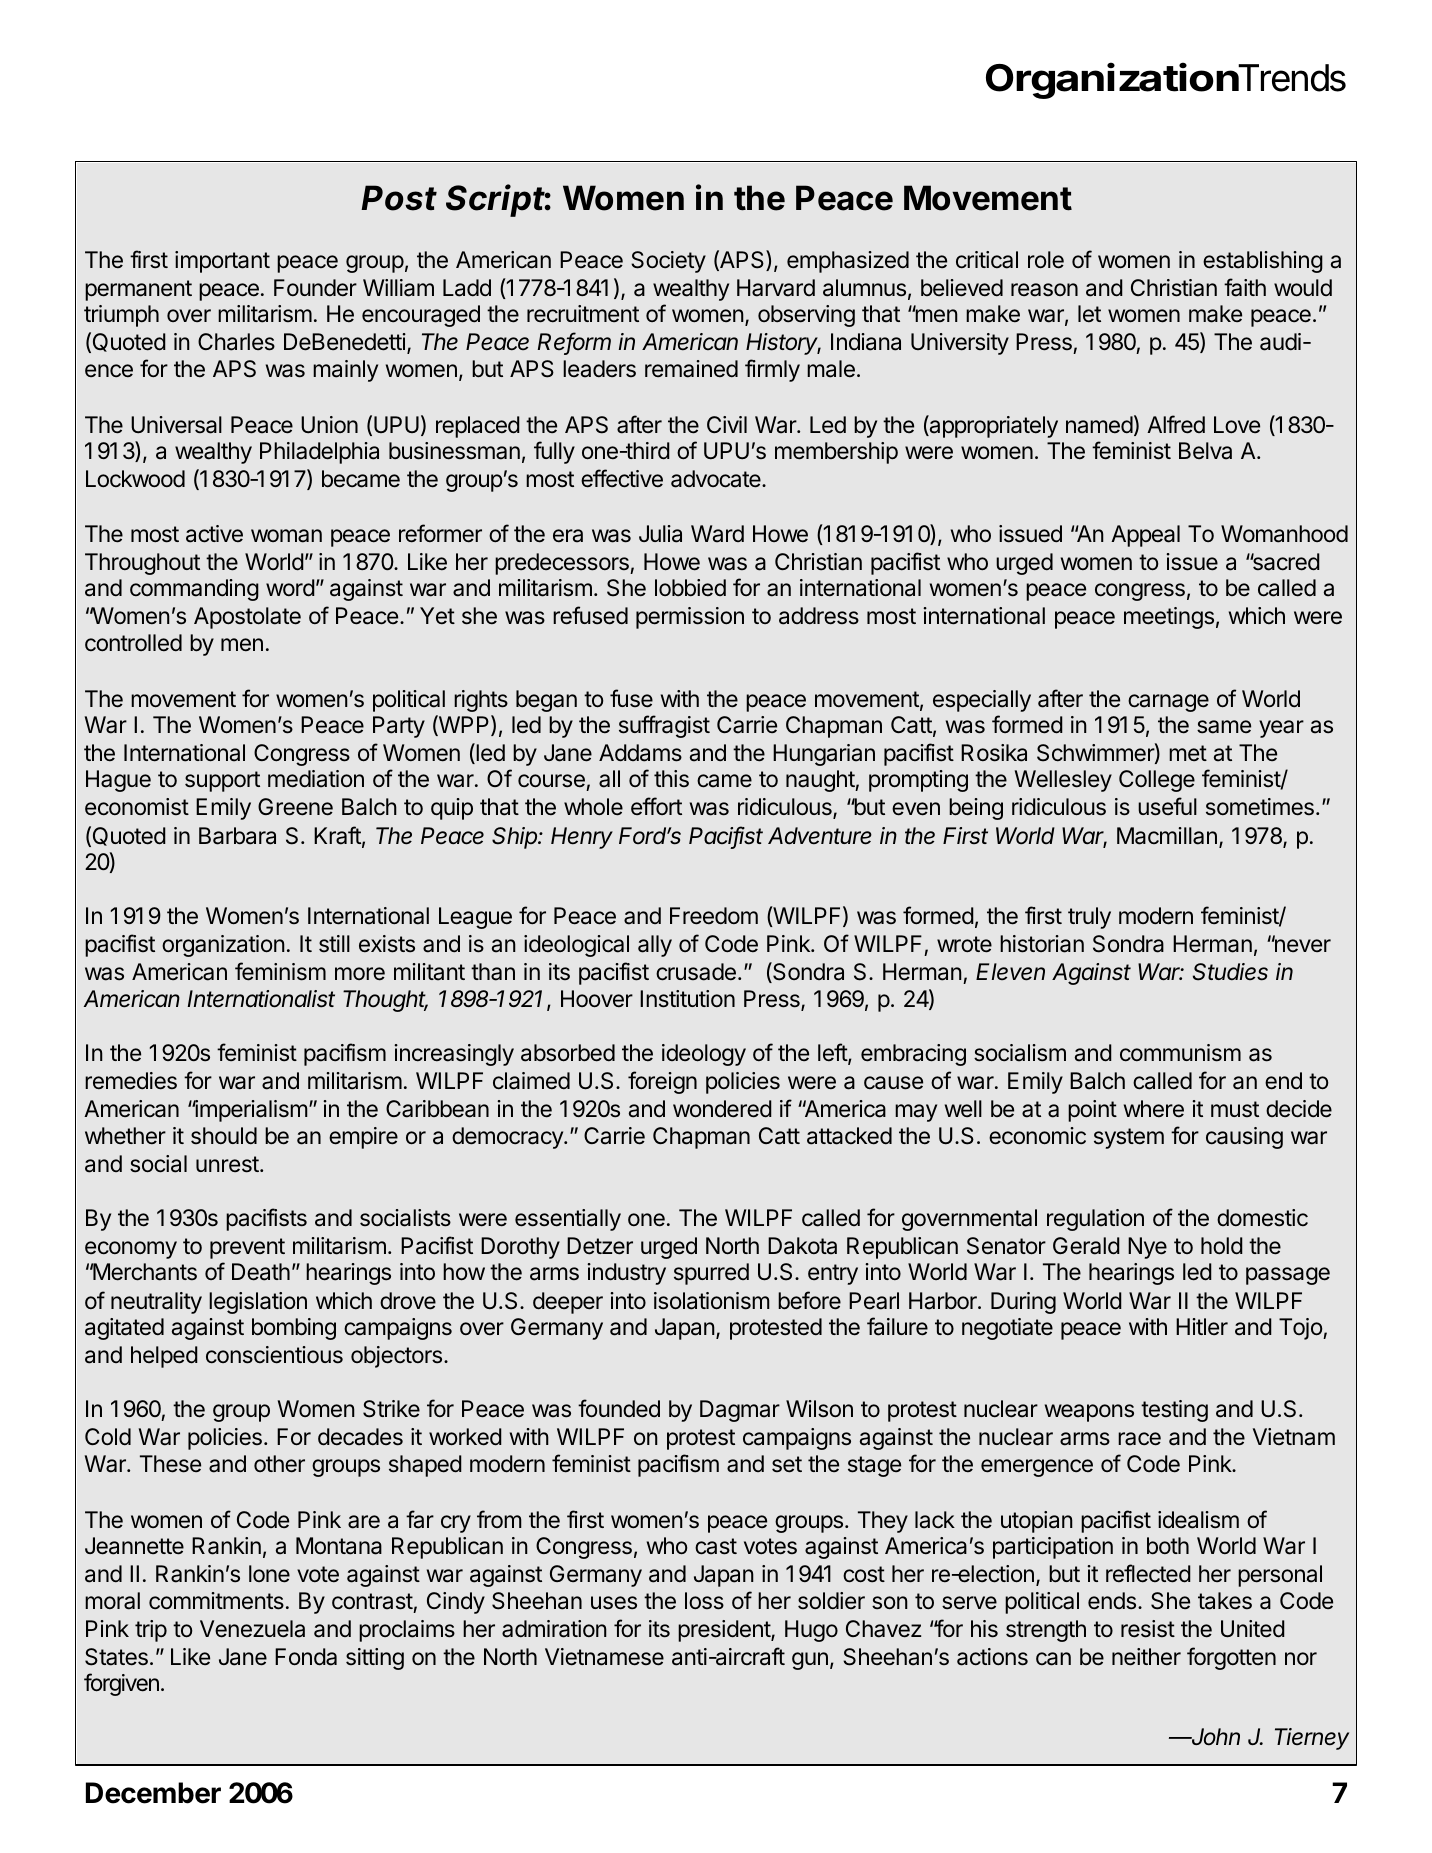 The image size is (1432, 1853). Describe the element at coordinates (280, 971) in the screenshot. I see `feminism` at that location.
